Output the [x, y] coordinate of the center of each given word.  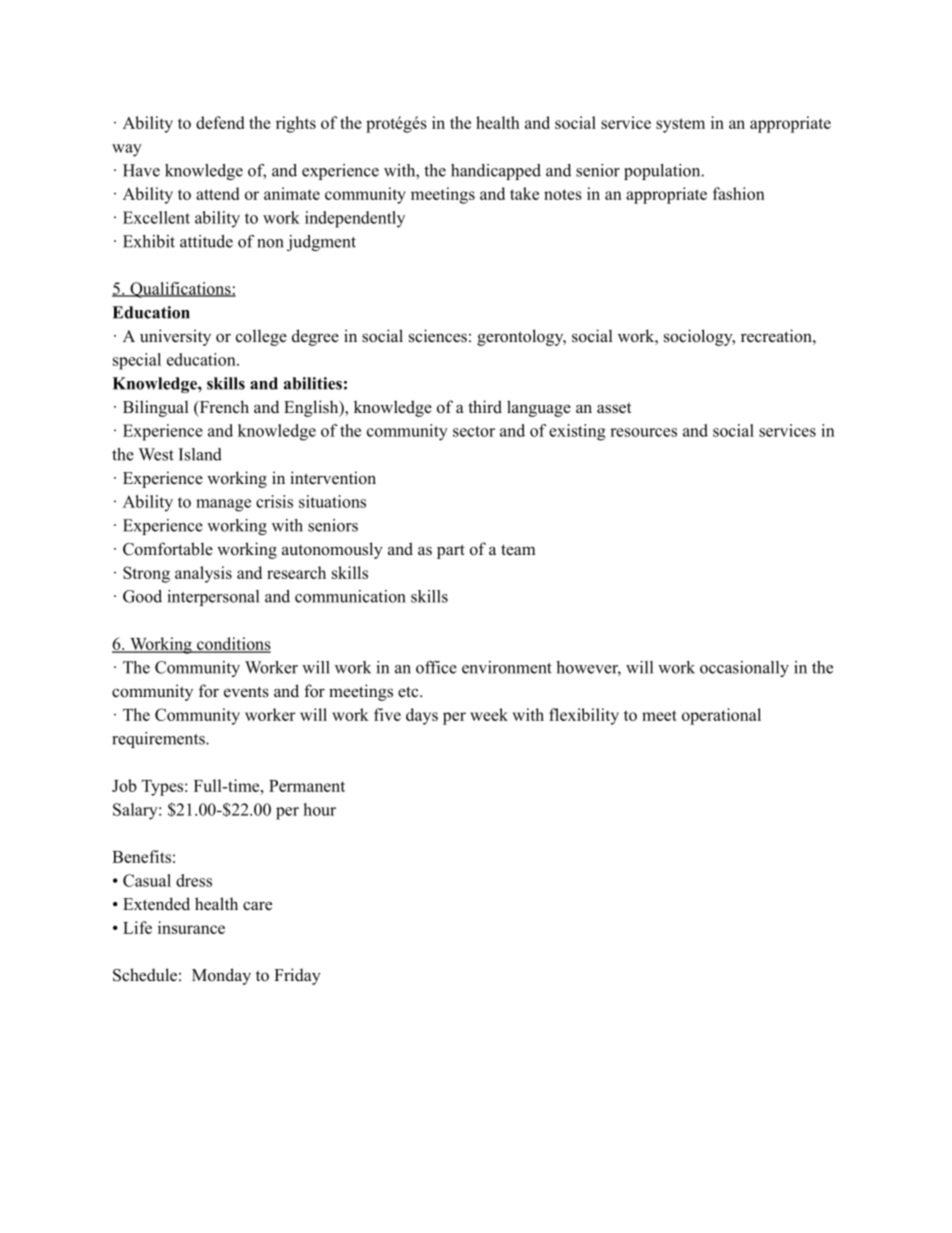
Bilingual [156, 408]
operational [721, 716]
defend [220, 122]
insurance [191, 927]
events [246, 692]
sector [474, 431]
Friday [297, 976]
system [680, 125]
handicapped [496, 172]
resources [643, 432]
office [436, 667]
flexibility [584, 716]
